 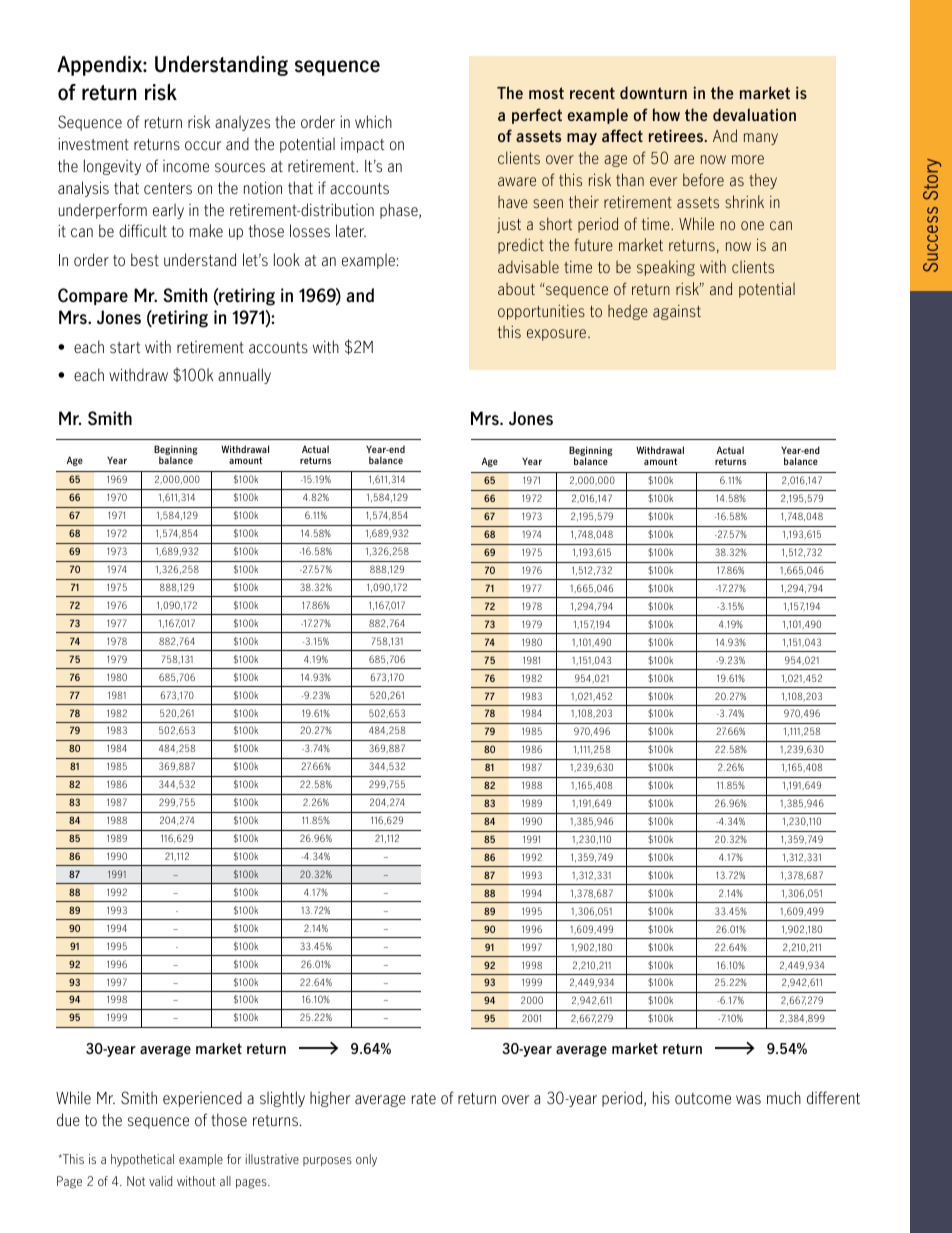 What do you see at coordinates (244, 376) in the screenshot?
I see `annually` at bounding box center [244, 376].
